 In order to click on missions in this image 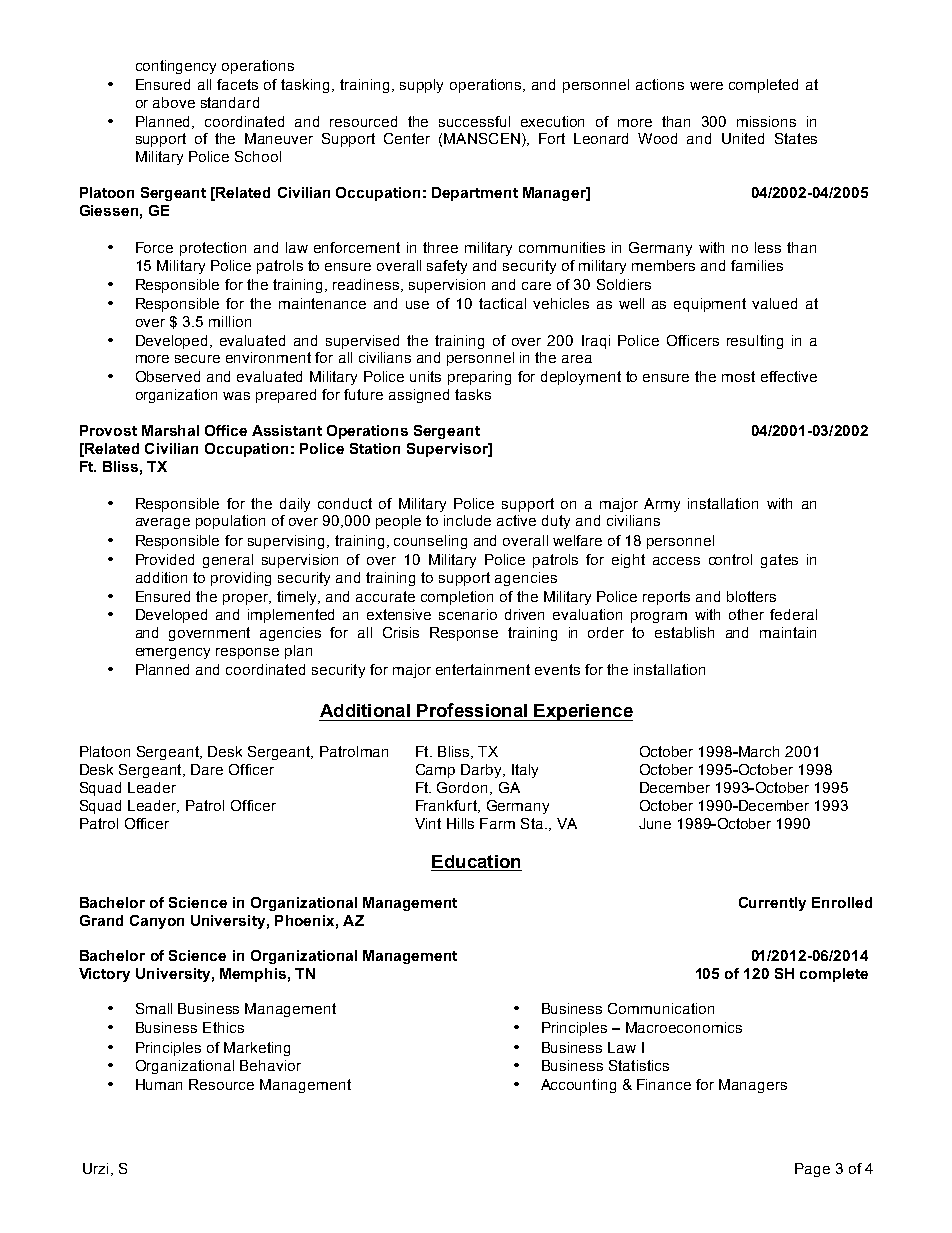, I will do `click(766, 121)`.
